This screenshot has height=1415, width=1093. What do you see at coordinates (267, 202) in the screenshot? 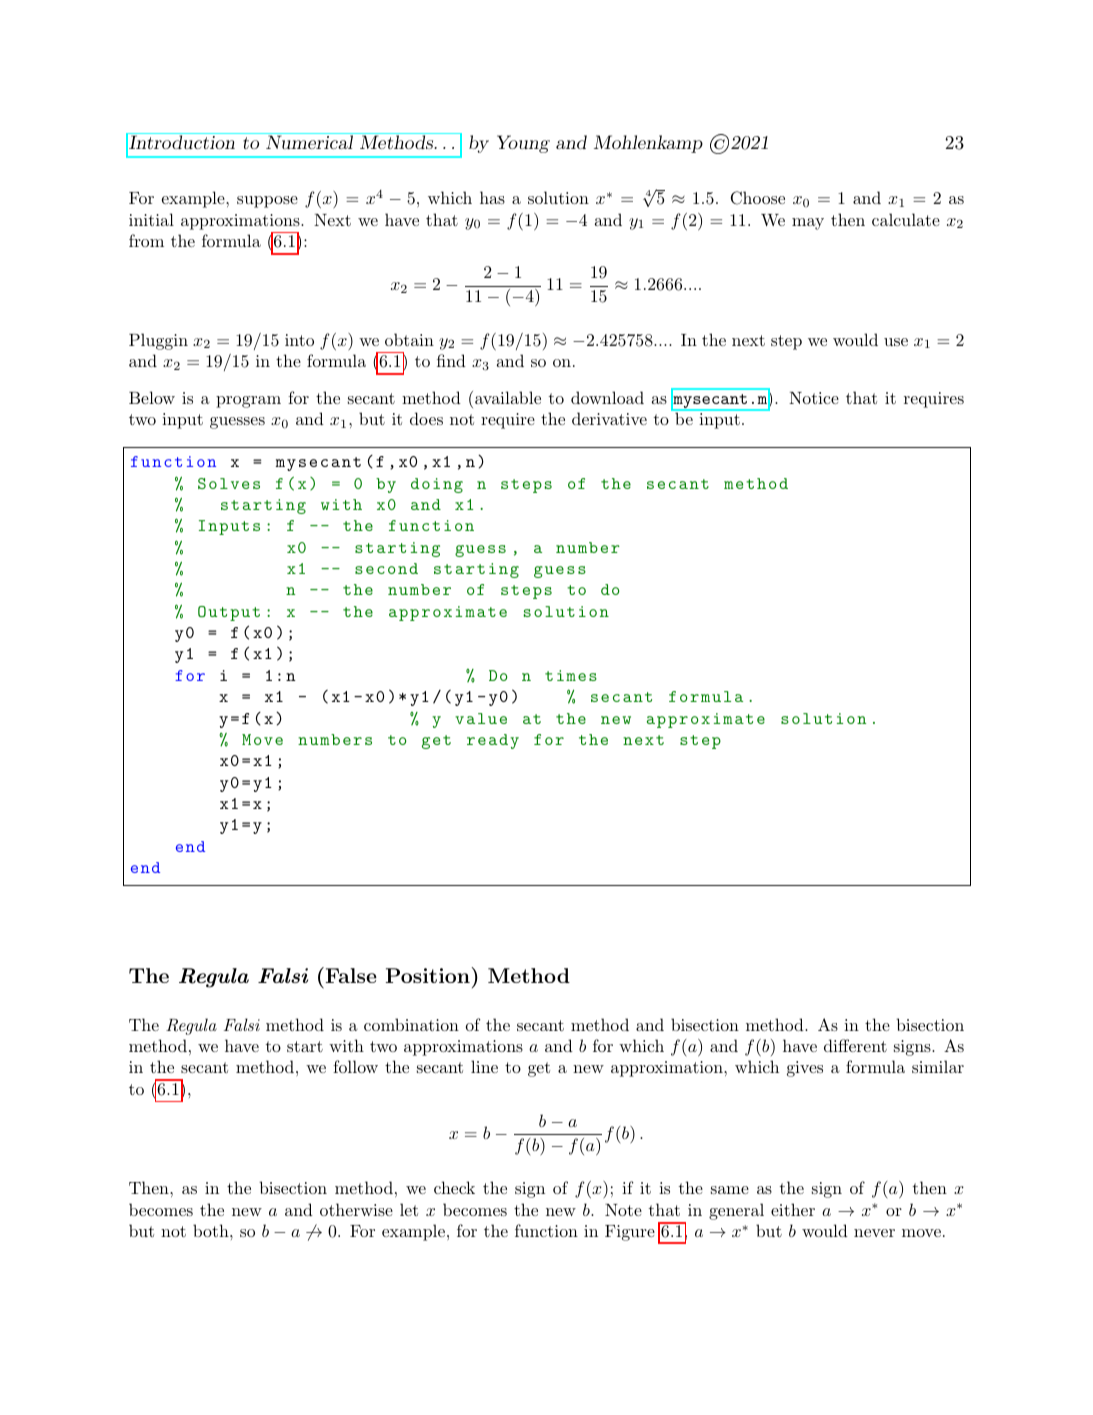
I see `suppose` at bounding box center [267, 202].
